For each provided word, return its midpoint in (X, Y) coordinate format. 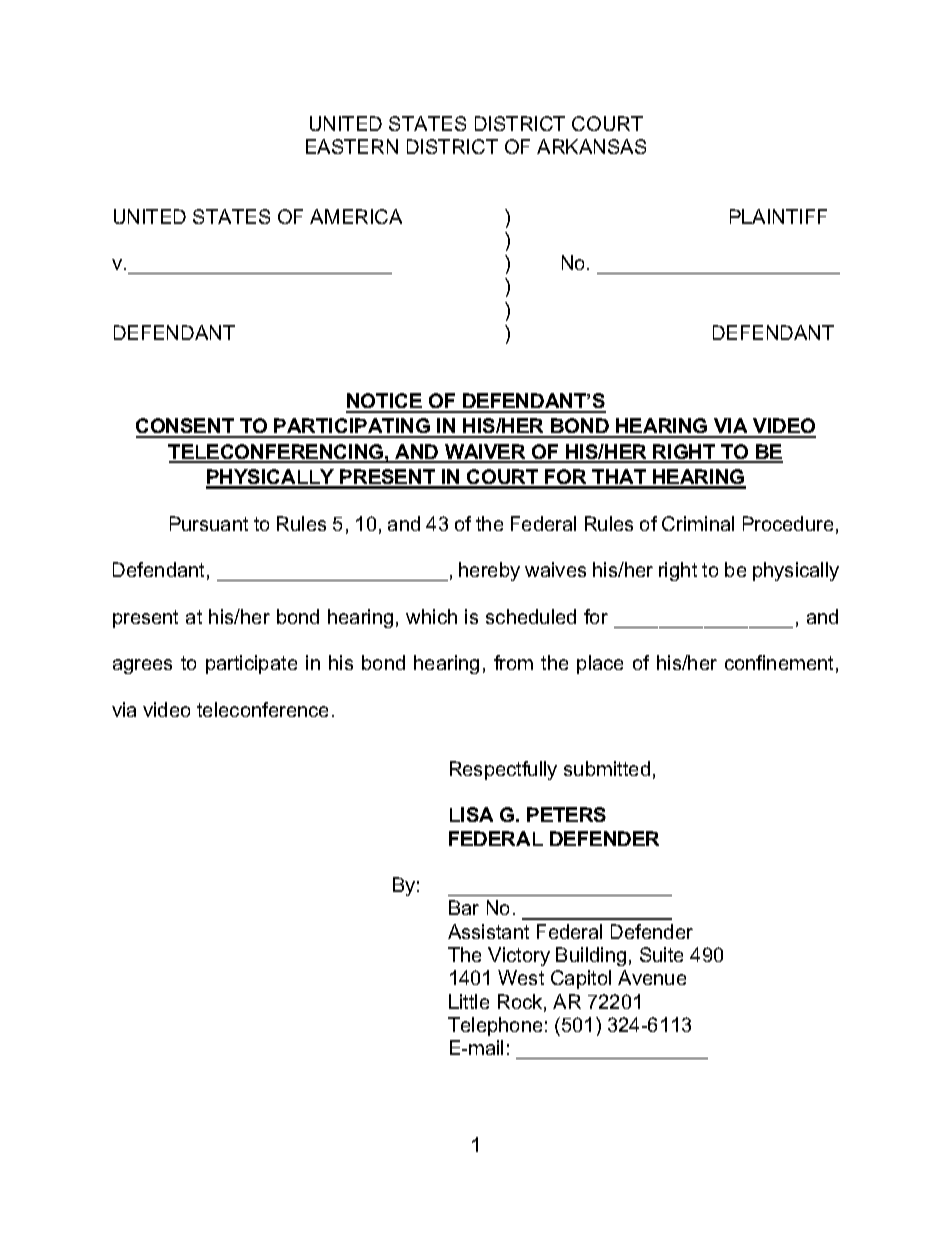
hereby (489, 571)
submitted (607, 768)
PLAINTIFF (778, 216)
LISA (471, 814)
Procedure (788, 523)
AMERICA (356, 216)
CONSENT (186, 427)
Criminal (698, 523)
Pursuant (209, 523)
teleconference (262, 709)
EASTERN (352, 146)
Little (469, 1001)
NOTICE (385, 402)
